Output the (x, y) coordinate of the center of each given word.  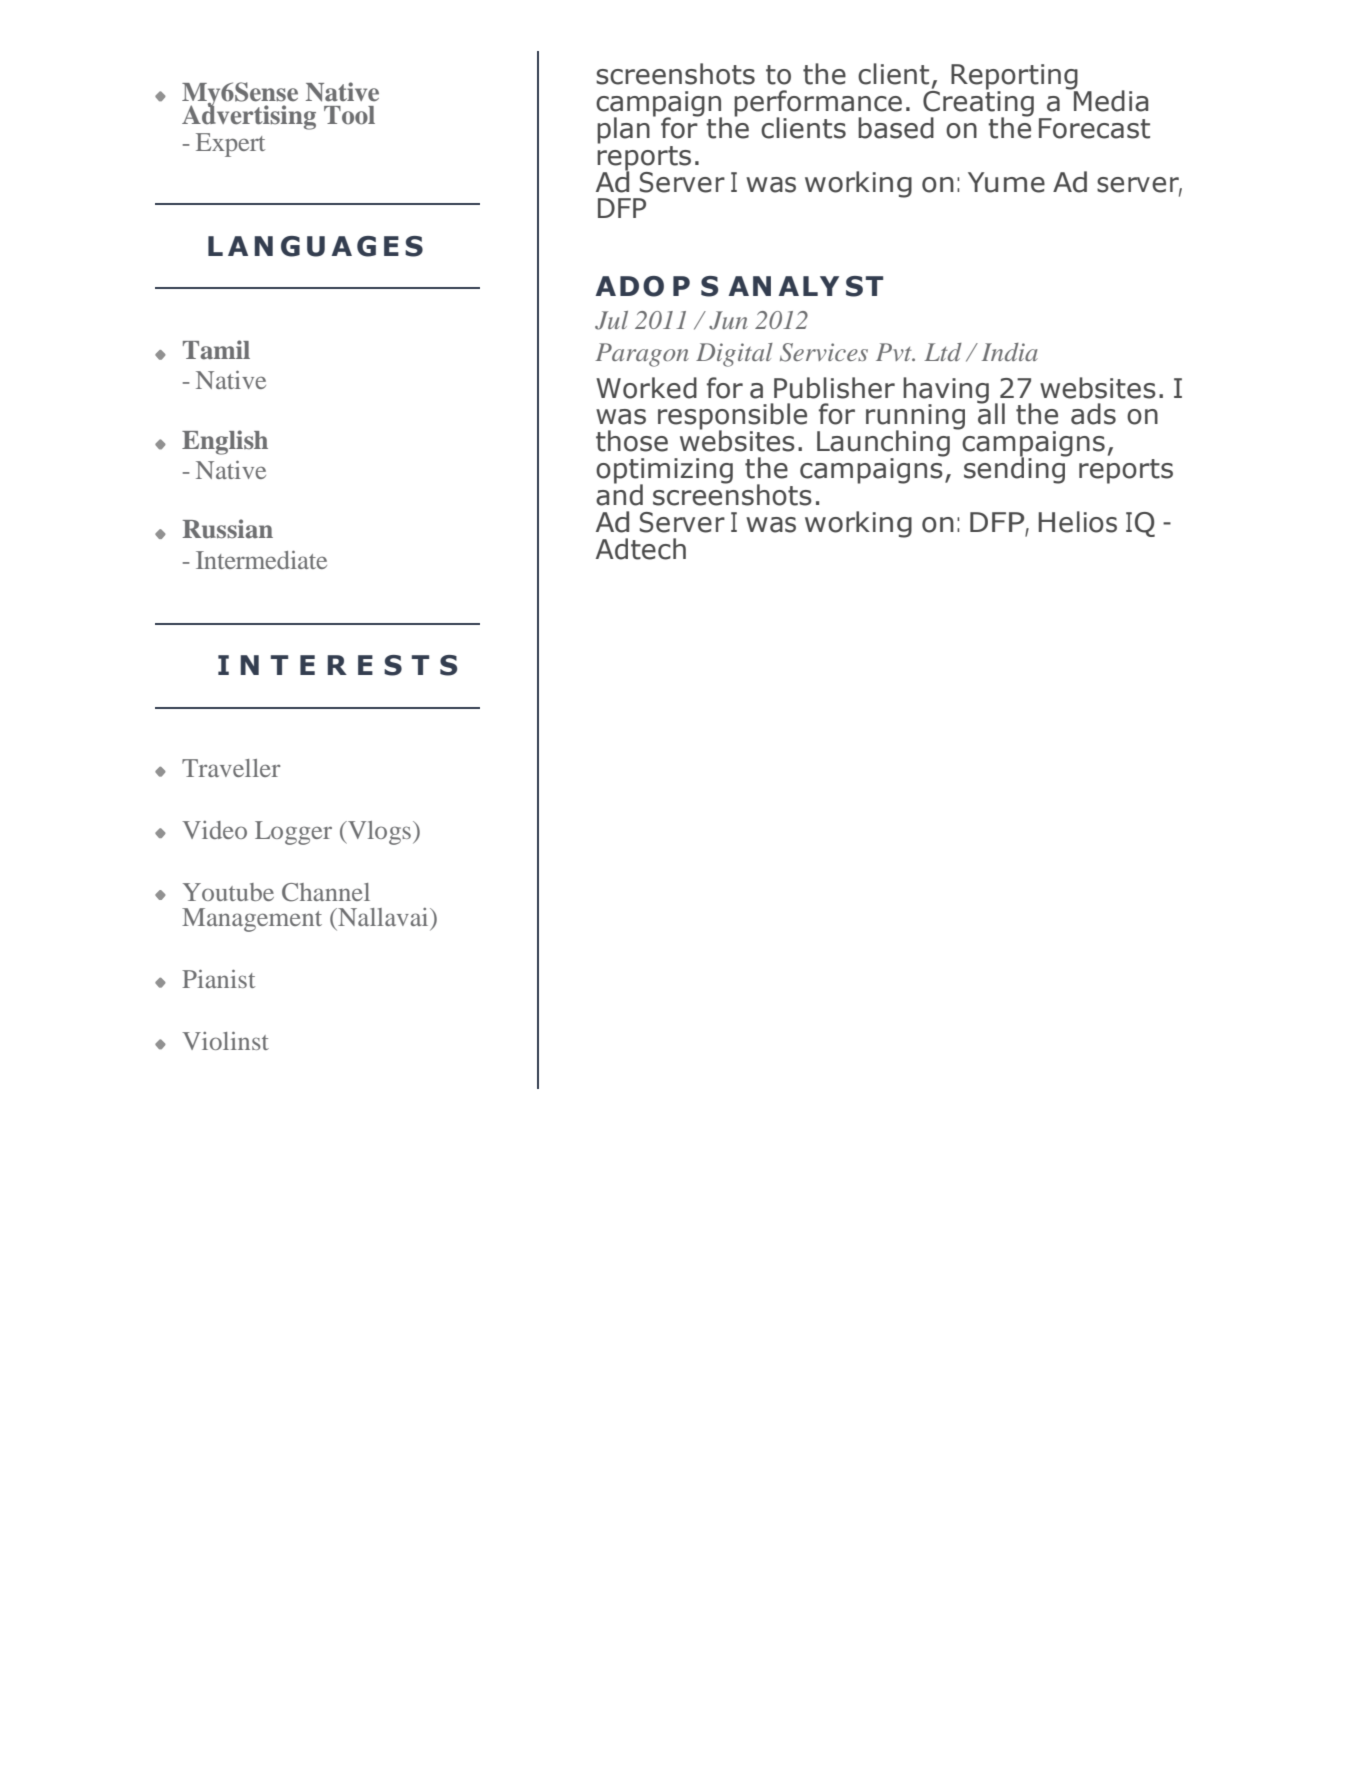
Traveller (231, 768)
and (619, 494)
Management (252, 920)
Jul (611, 320)
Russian (227, 529)
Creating (978, 104)
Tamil (216, 350)
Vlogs (378, 833)
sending (1016, 469)
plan (623, 130)
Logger (293, 833)
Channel (326, 892)
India (1010, 352)
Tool (349, 115)
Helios (1077, 522)
